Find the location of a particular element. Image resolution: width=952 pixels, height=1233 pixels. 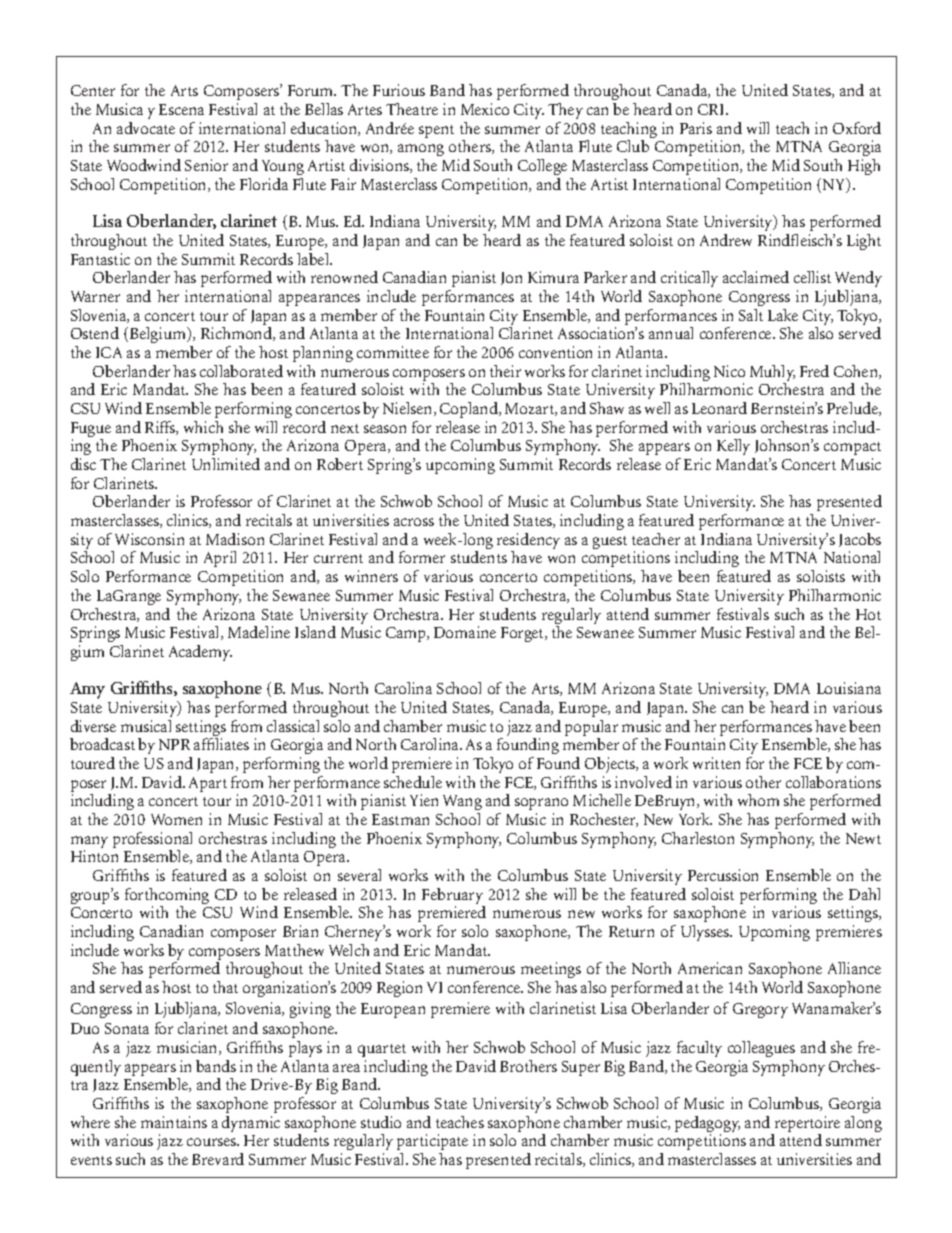

Hot is located at coordinates (868, 614).
